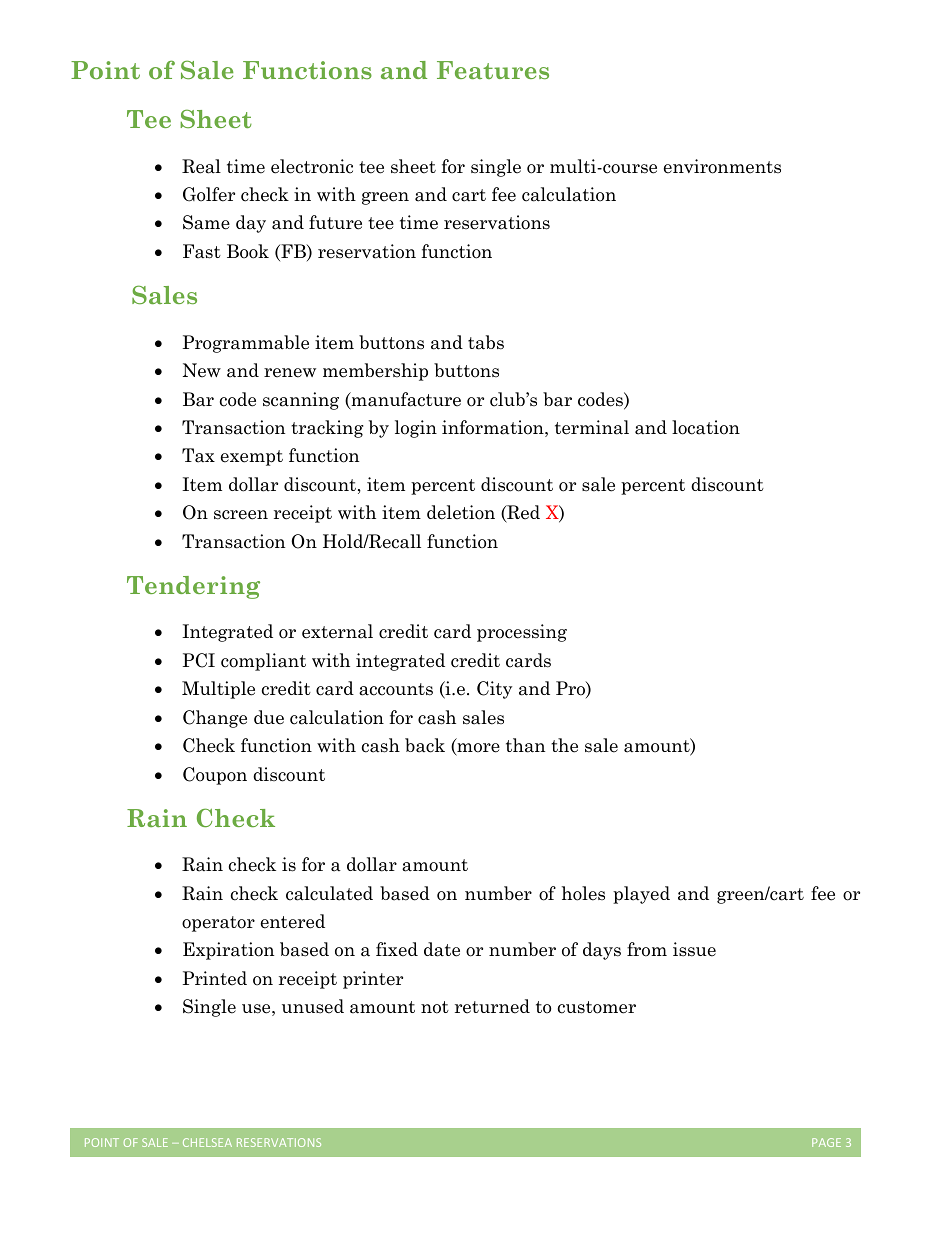  What do you see at coordinates (207, 1142) in the page?
I see `CHELSEA` at bounding box center [207, 1142].
